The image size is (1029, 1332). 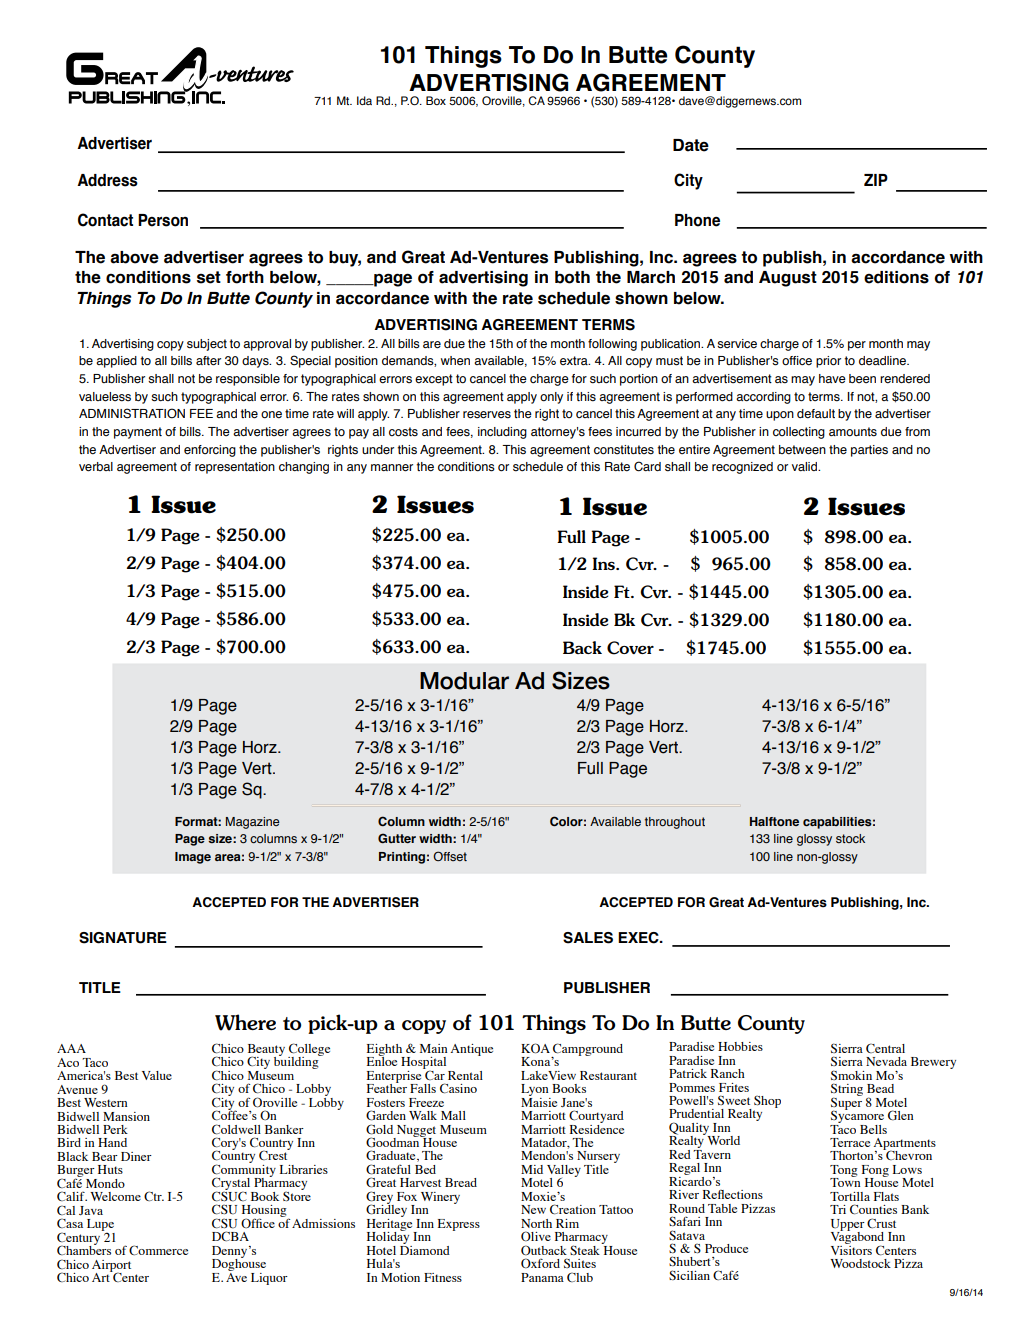 I want to click on Commerce, so click(x=158, y=1250).
